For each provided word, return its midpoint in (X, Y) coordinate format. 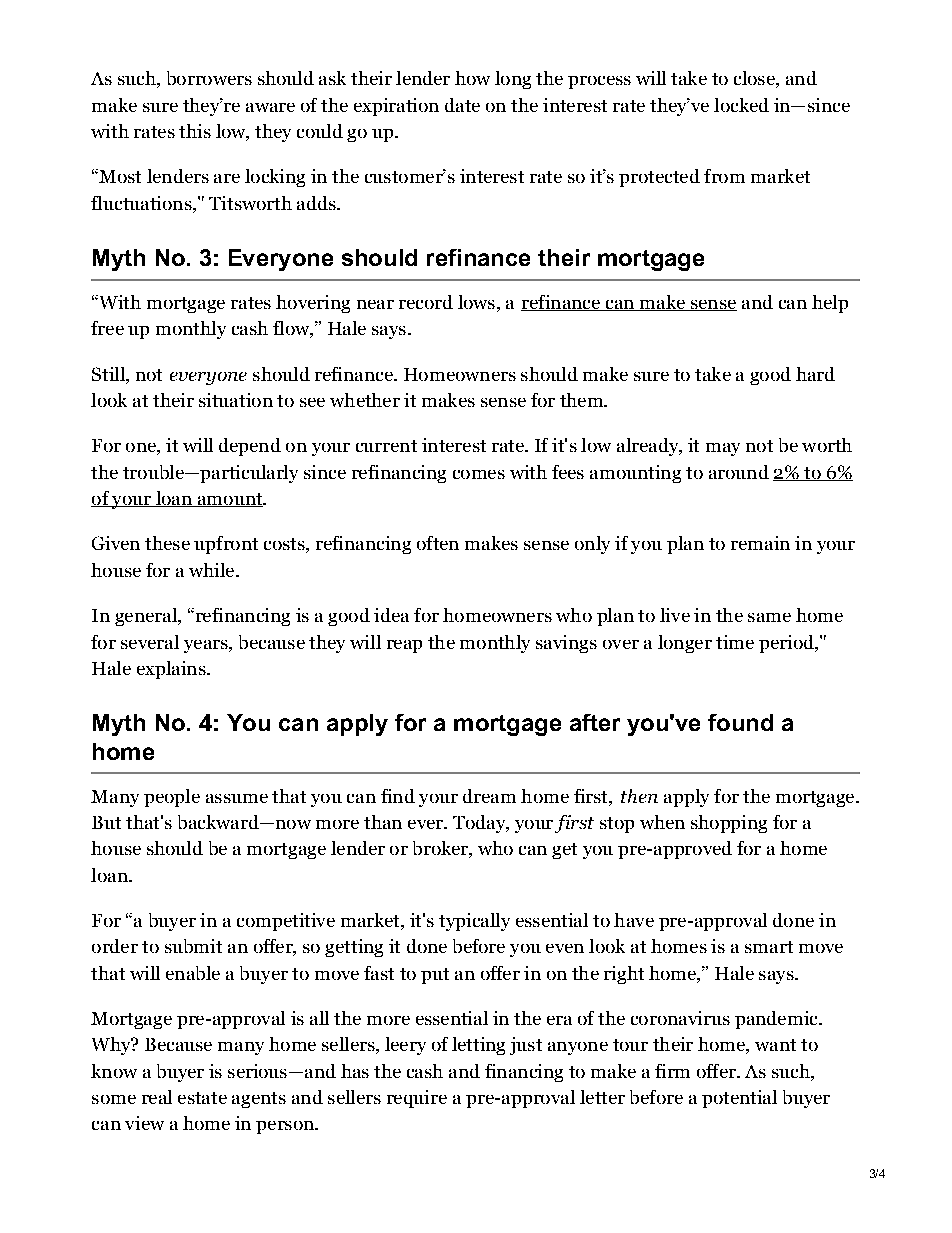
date (462, 105)
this (195, 131)
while (213, 570)
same (769, 617)
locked (741, 105)
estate (202, 1098)
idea (391, 615)
